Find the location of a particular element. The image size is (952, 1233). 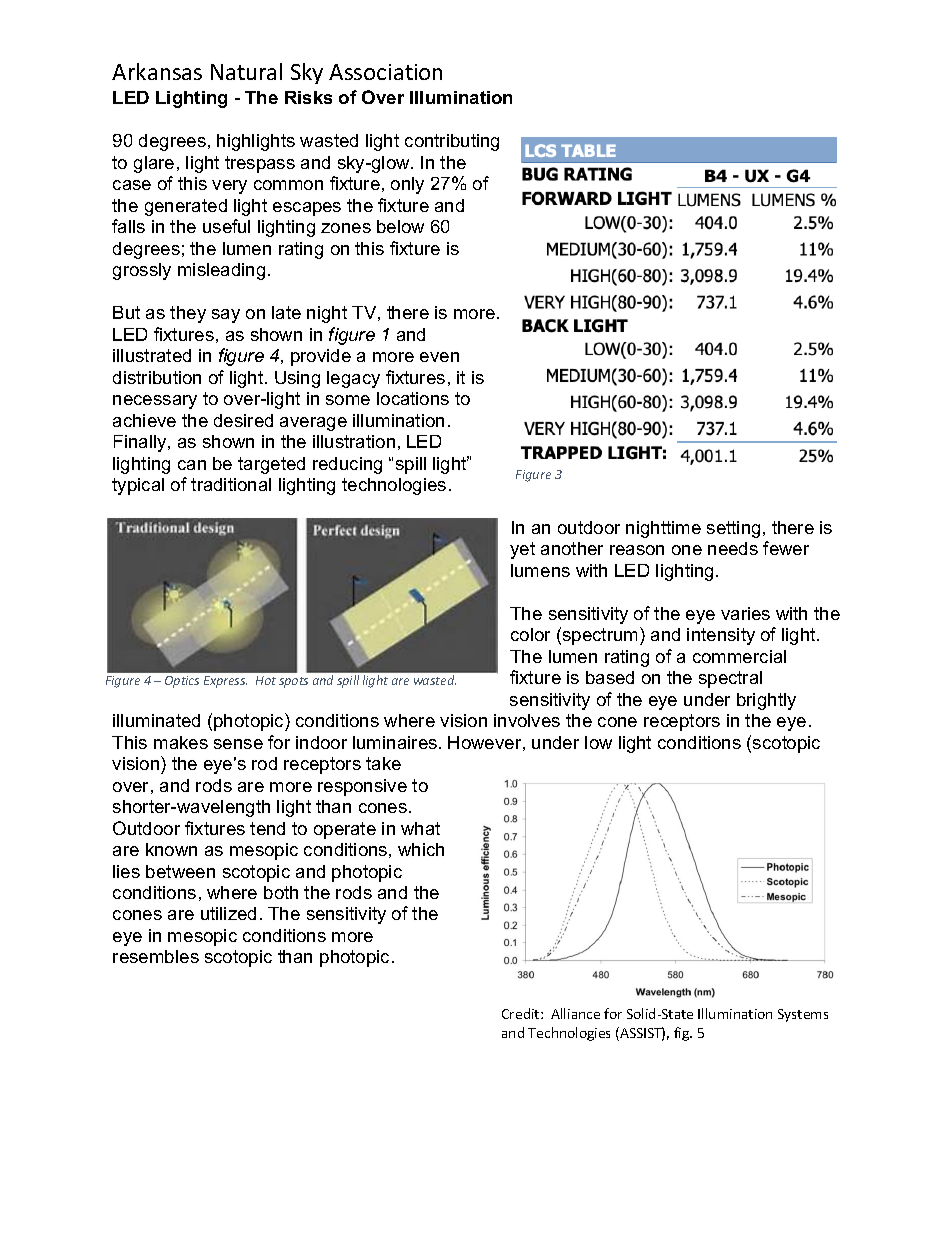

Natural is located at coordinates (246, 71).
